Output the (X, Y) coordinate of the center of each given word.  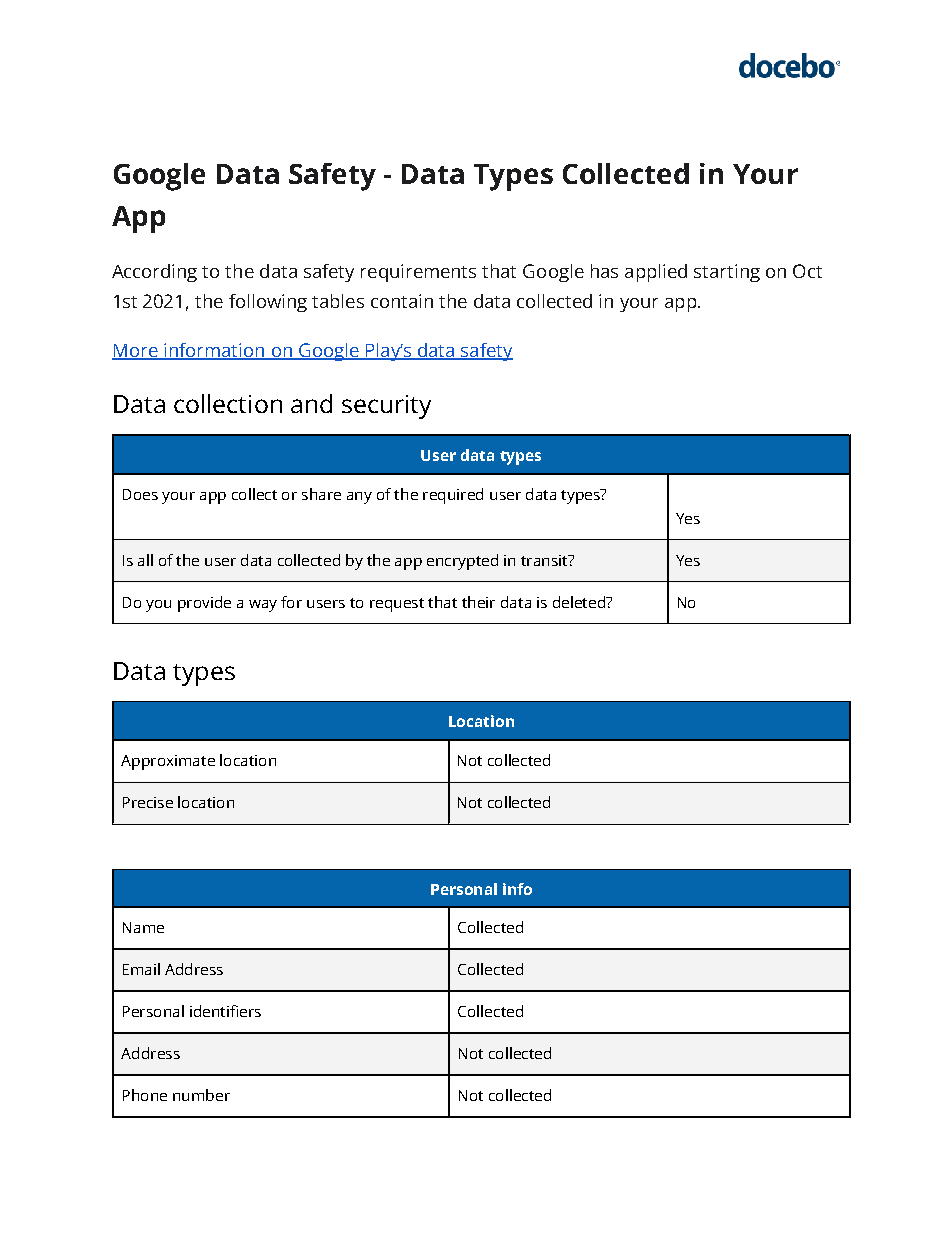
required (453, 496)
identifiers (225, 1011)
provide (204, 604)
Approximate (168, 762)
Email (141, 969)
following (268, 303)
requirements (418, 273)
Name (143, 927)
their (478, 602)
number (201, 1095)
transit (545, 560)
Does (140, 494)
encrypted (462, 562)
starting (727, 273)
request (397, 605)
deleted (580, 602)
